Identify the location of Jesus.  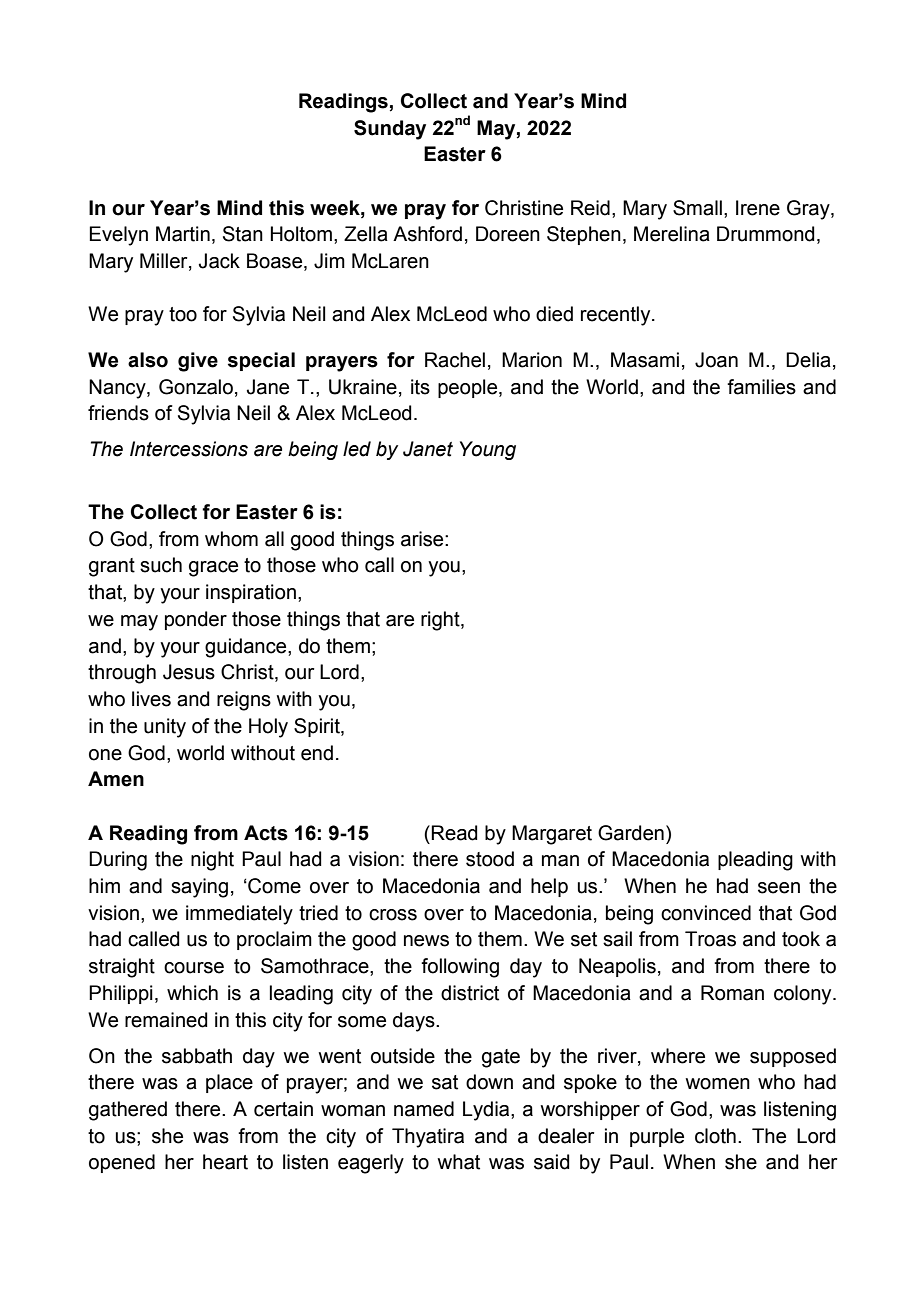
(189, 672).
